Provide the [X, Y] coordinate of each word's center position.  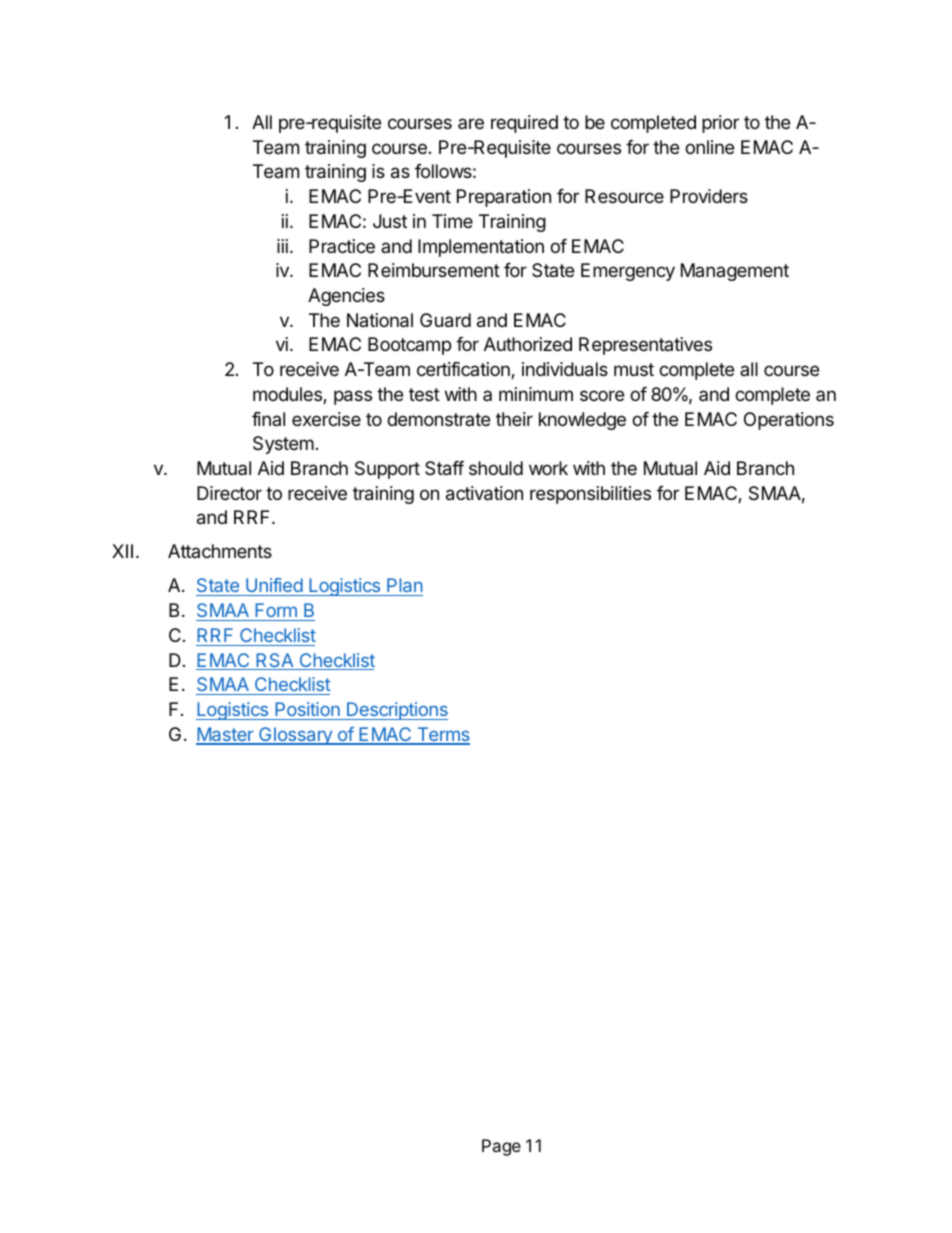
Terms [442, 735]
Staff [444, 468]
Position [307, 709]
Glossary [295, 736]
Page [501, 1147]
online [709, 147]
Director [229, 493]
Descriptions [396, 711]
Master [226, 735]
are [471, 123]
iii [282, 246]
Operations [789, 421]
